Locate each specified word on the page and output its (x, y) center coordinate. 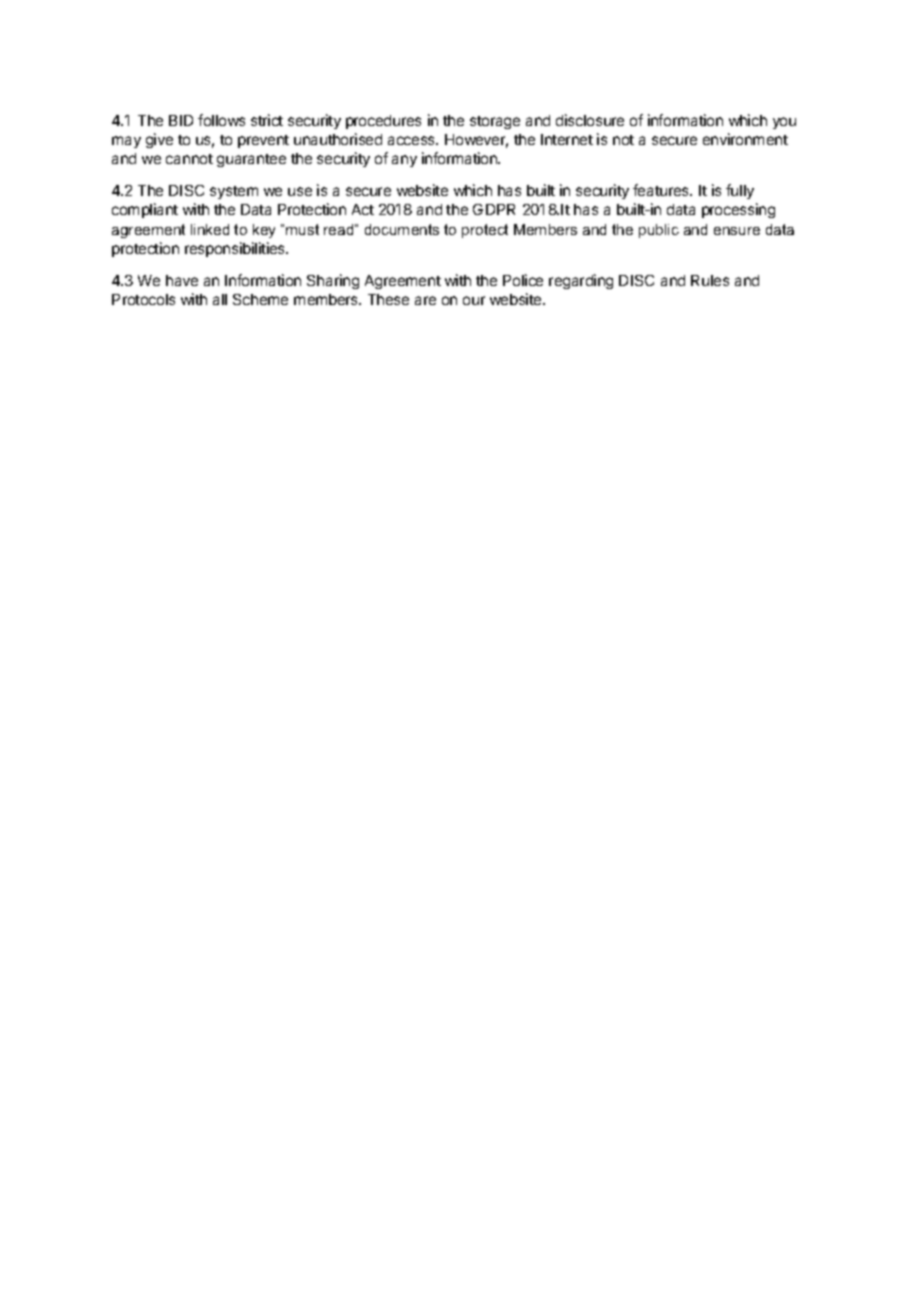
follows (221, 120)
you (784, 123)
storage (495, 122)
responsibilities (236, 249)
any (404, 161)
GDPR (494, 209)
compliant (145, 210)
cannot (189, 159)
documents (402, 229)
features (662, 190)
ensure (737, 231)
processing (738, 210)
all (220, 299)
